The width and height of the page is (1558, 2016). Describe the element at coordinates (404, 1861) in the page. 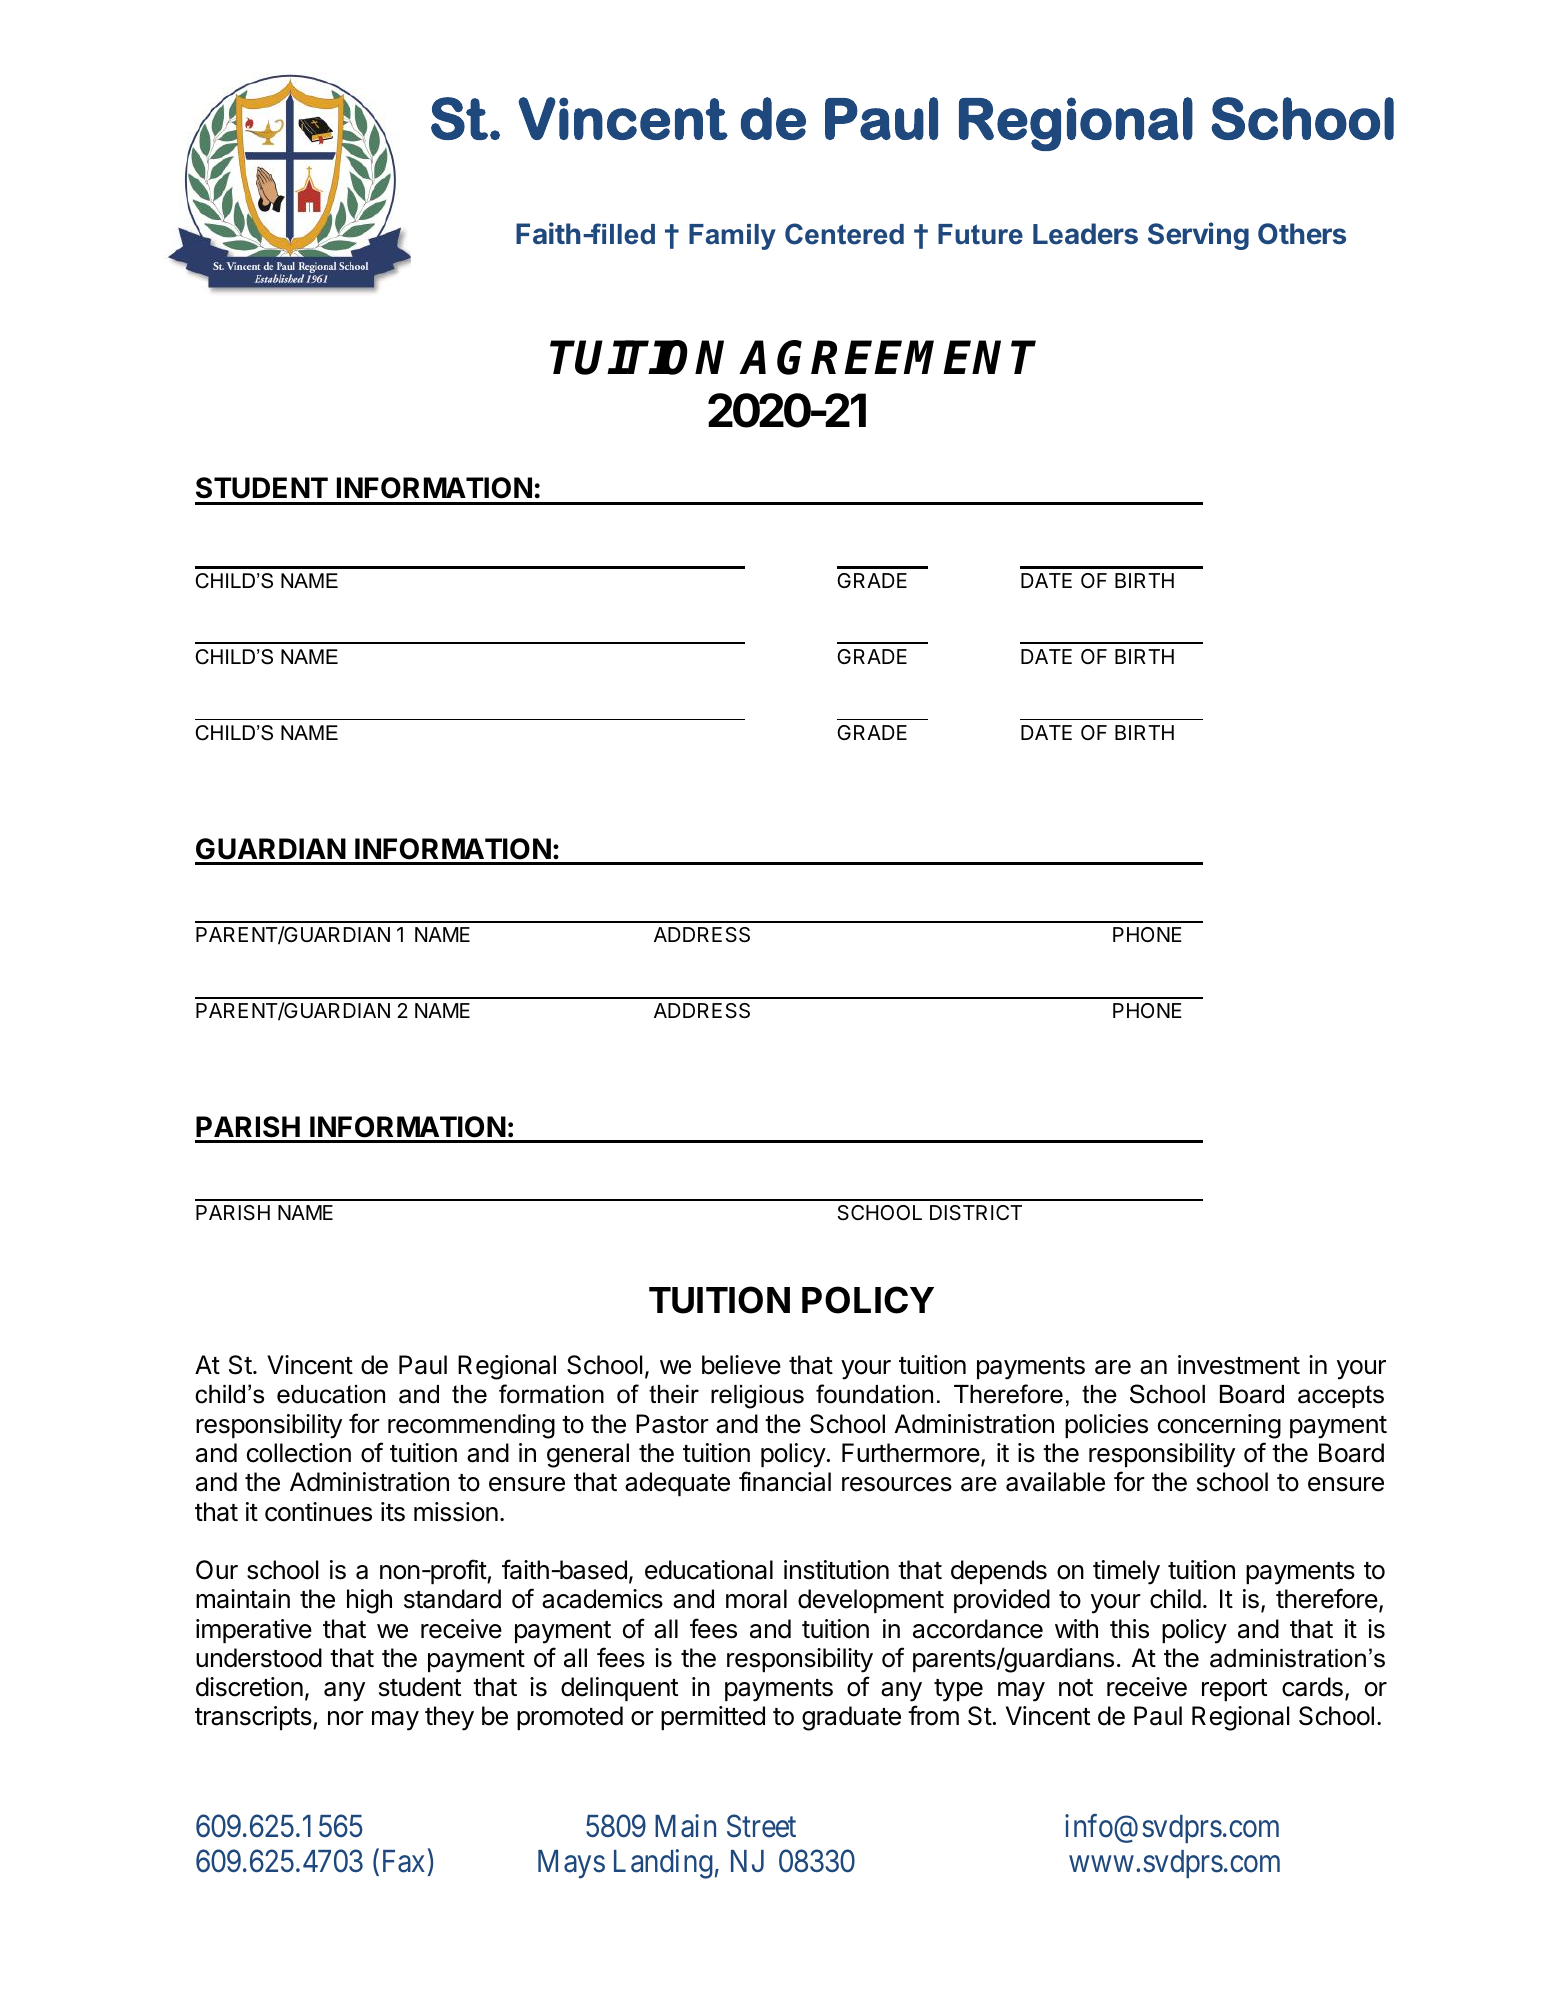

I see `Fax` at that location.
